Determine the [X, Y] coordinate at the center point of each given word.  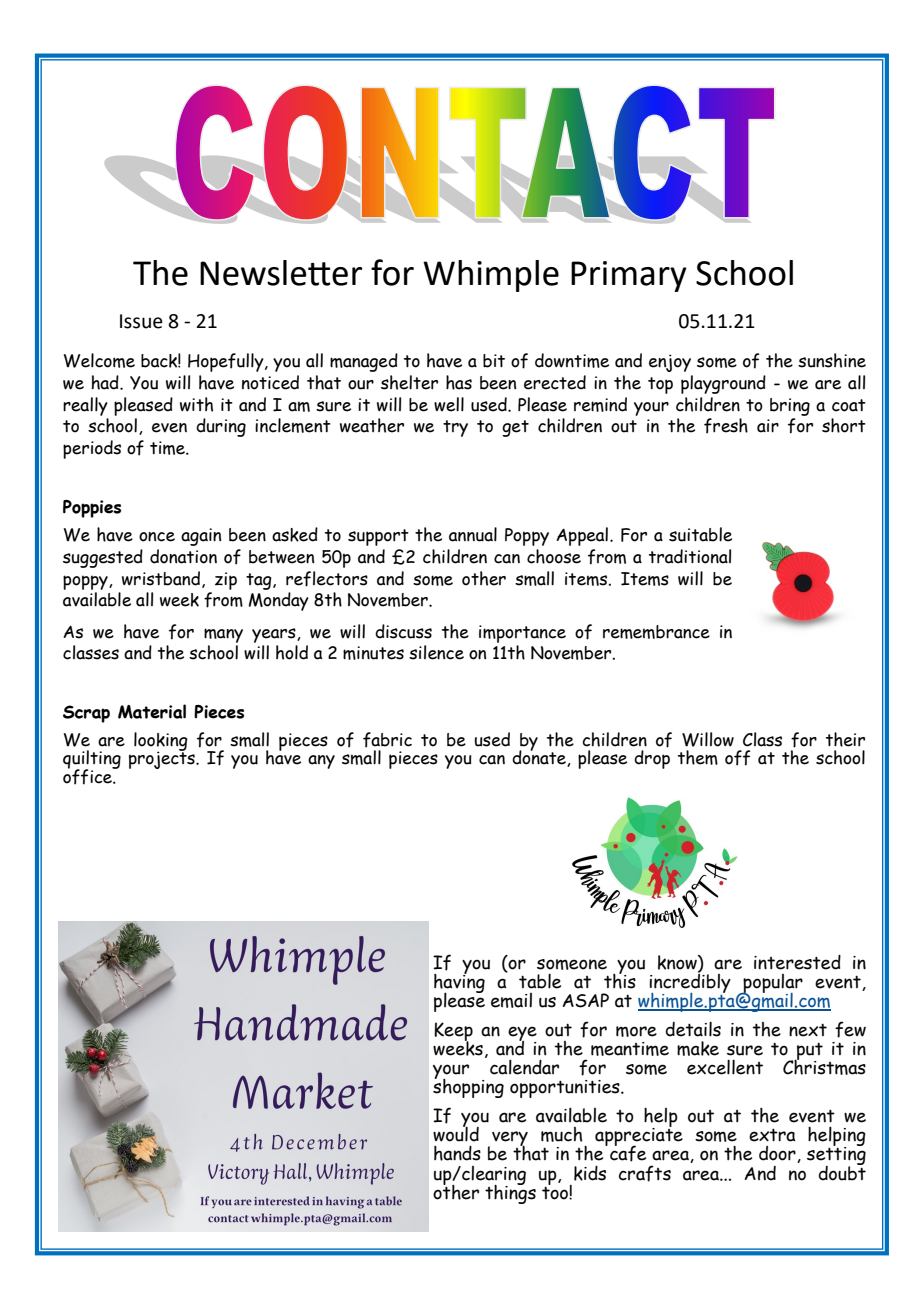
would [456, 1133]
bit [494, 361]
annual [473, 534]
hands [457, 1153]
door [778, 1154]
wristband [162, 579]
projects [163, 759]
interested [797, 962]
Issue [141, 321]
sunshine [832, 360]
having [459, 983]
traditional [690, 556]
